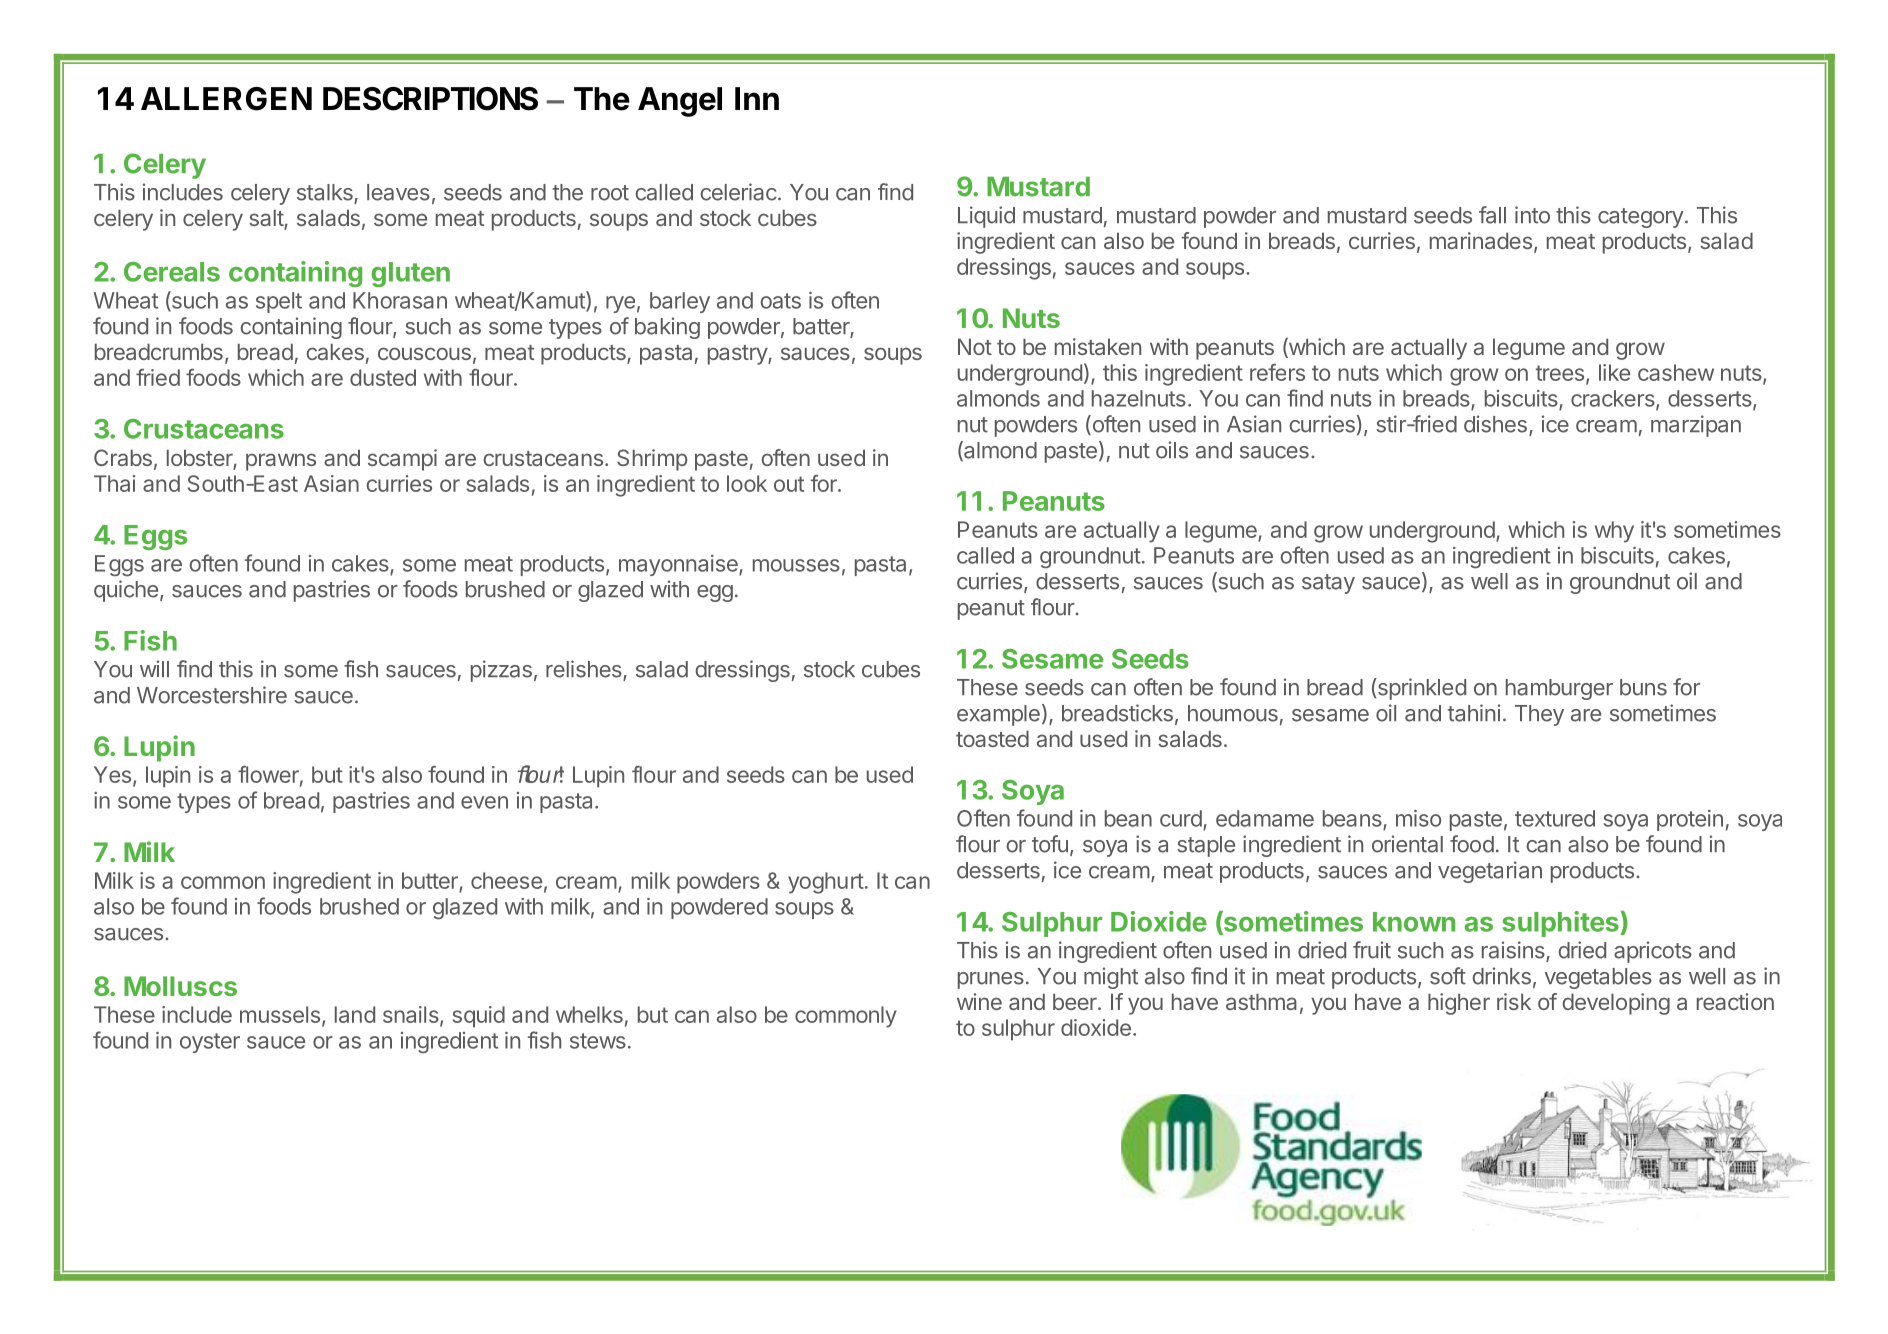 This screenshot has width=1888, height=1334. What do you see at coordinates (226, 99) in the screenshot?
I see `ALLERGEN` at bounding box center [226, 99].
